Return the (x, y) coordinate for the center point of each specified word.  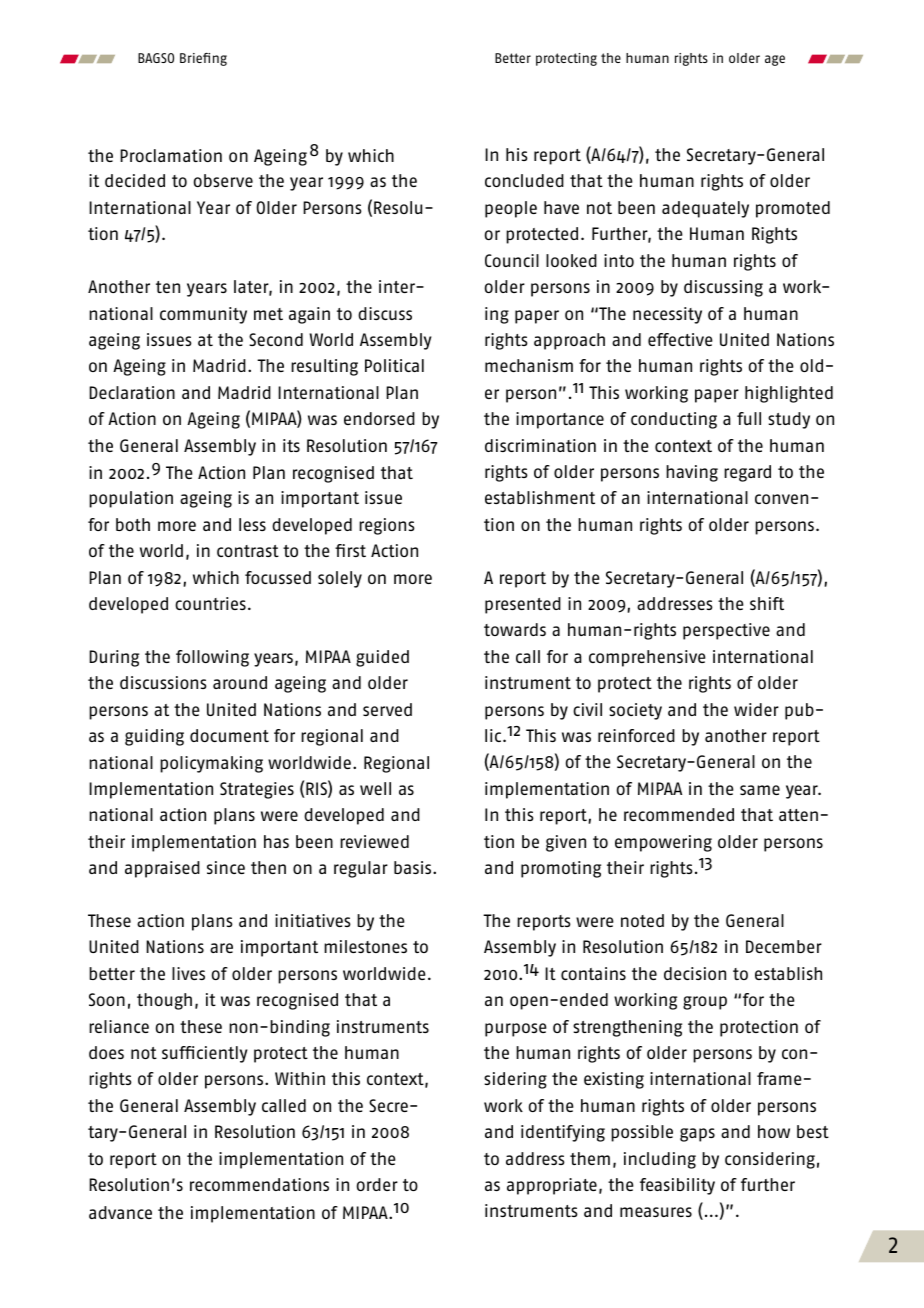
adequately (705, 209)
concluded (524, 180)
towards (515, 629)
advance (120, 1212)
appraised (162, 869)
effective (680, 339)
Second (276, 339)
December (784, 946)
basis (414, 867)
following (212, 658)
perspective (726, 631)
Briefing (203, 59)
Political (394, 365)
